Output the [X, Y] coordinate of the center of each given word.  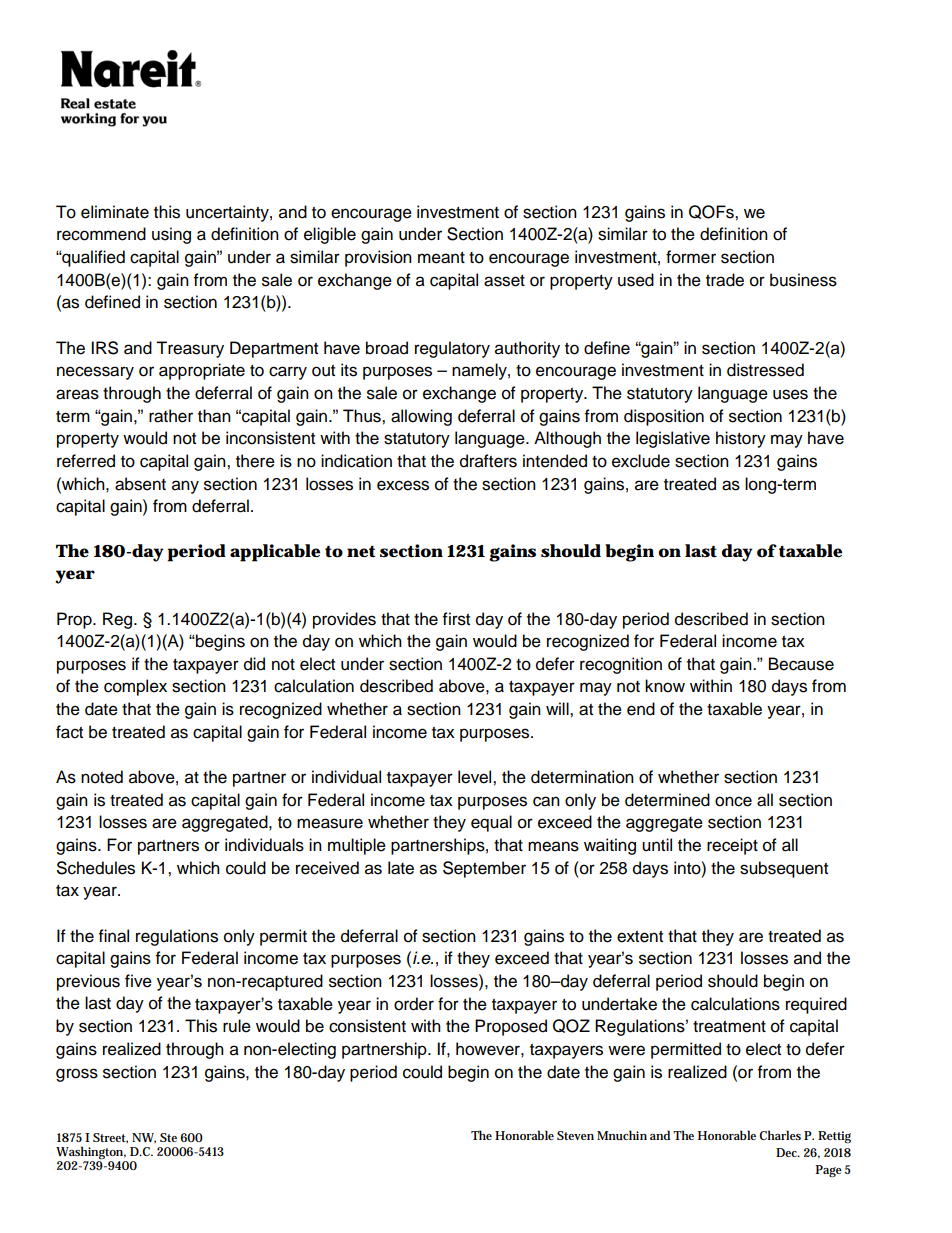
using [171, 235]
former [691, 257]
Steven [575, 1135]
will [558, 708]
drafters [488, 461]
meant [441, 258]
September [484, 869]
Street [110, 1138]
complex [135, 687]
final [114, 936]
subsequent [784, 869]
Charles [780, 1135]
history [741, 439]
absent [140, 484]
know [665, 686]
